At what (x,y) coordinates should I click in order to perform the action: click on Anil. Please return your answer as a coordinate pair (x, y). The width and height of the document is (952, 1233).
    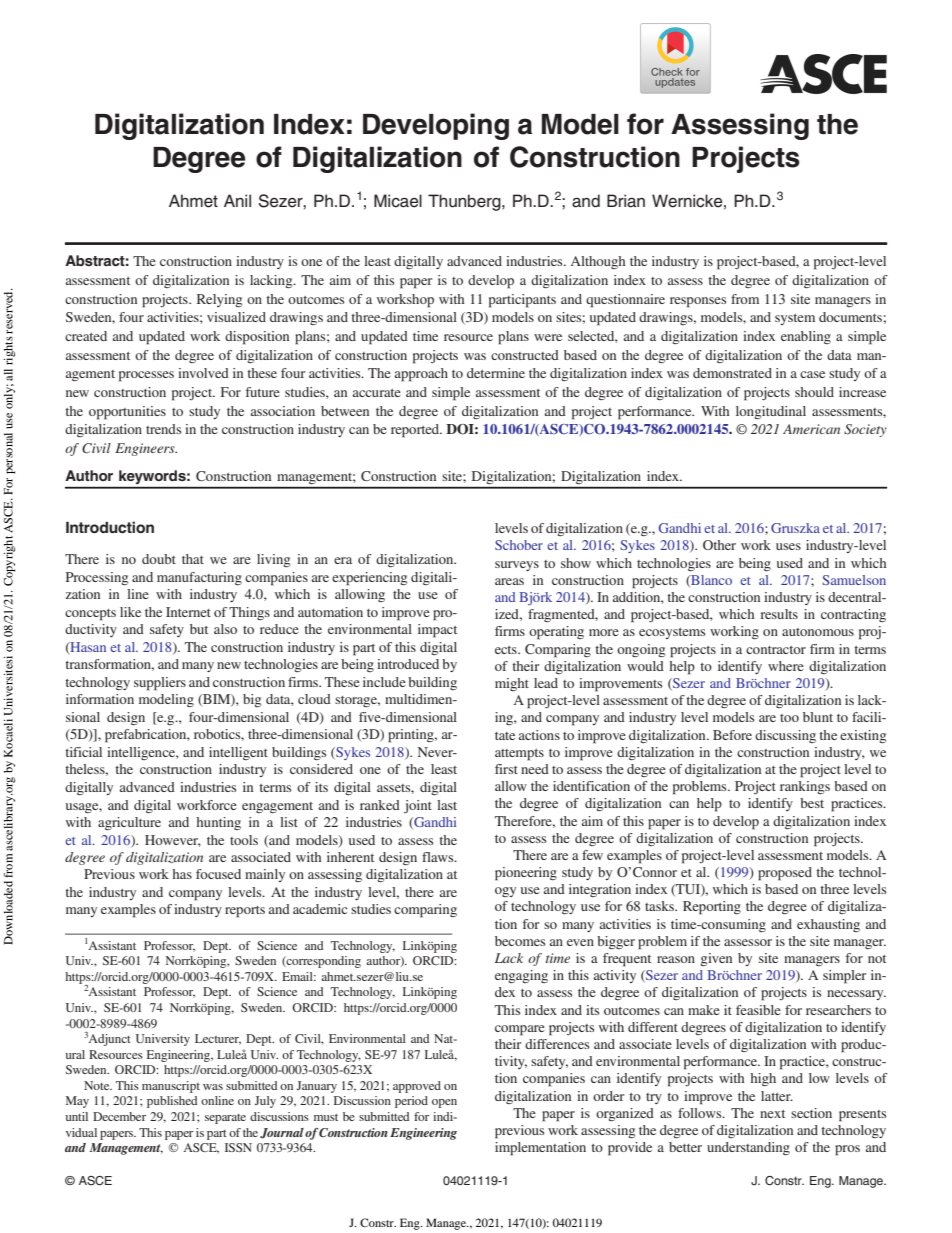
    Looking at the image, I should click on (237, 200).
